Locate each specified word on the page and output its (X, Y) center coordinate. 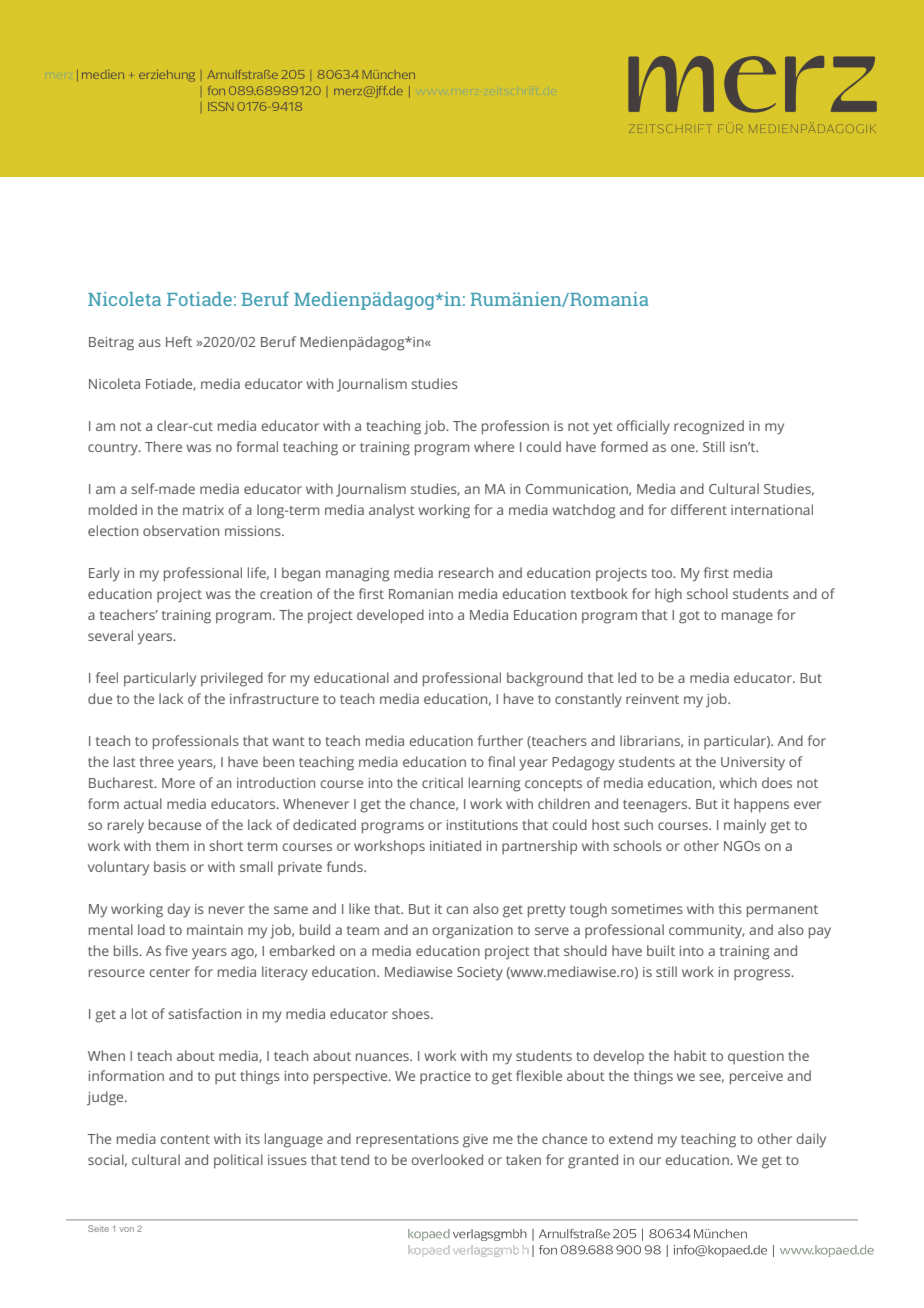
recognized (709, 427)
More (178, 783)
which (738, 782)
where (494, 446)
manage (747, 618)
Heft (179, 341)
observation (181, 530)
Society (480, 974)
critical (442, 782)
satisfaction (204, 1013)
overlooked (447, 1159)
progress (763, 975)
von (127, 1229)
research (466, 572)
